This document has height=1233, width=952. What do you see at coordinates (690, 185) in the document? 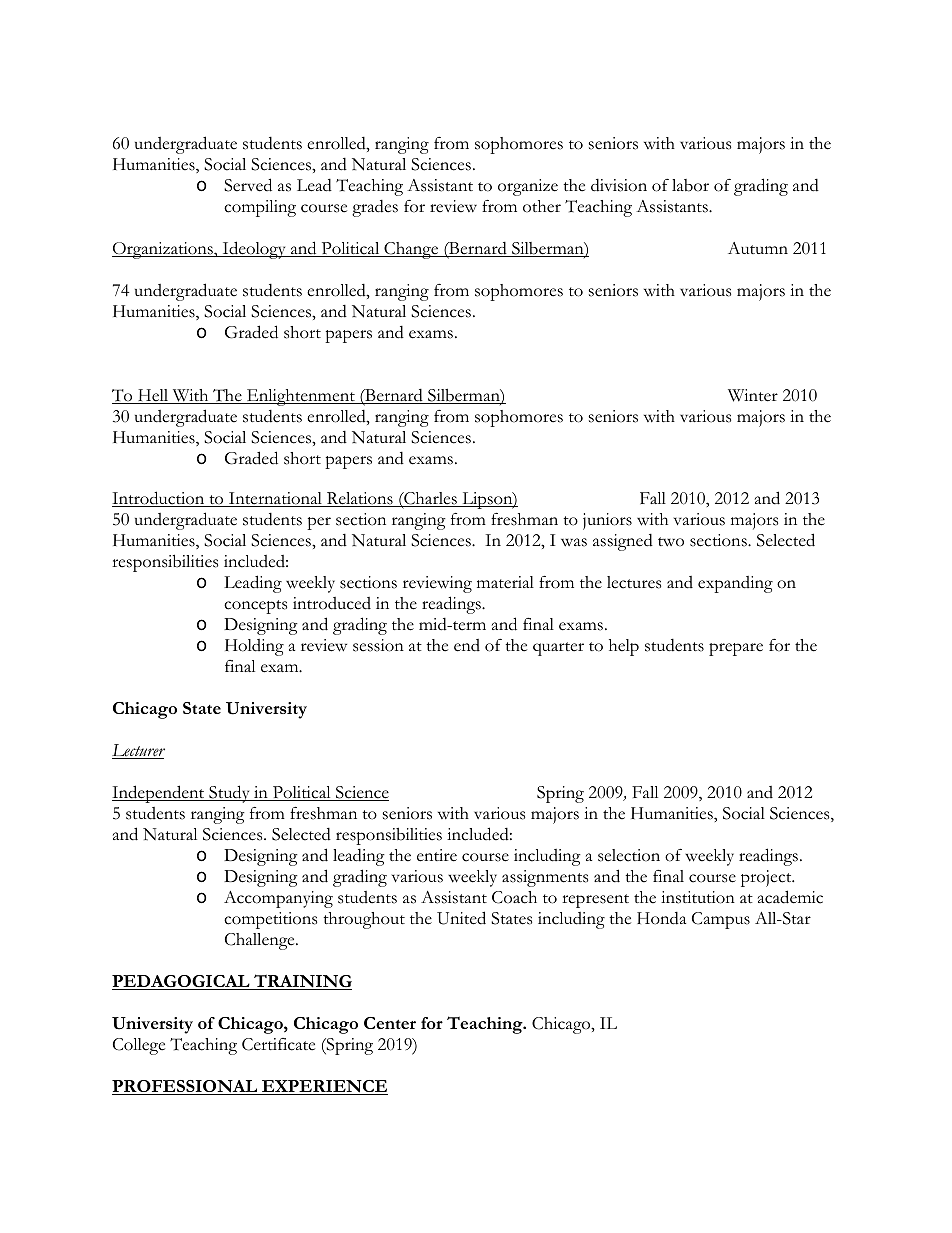
I see `labor` at bounding box center [690, 185].
